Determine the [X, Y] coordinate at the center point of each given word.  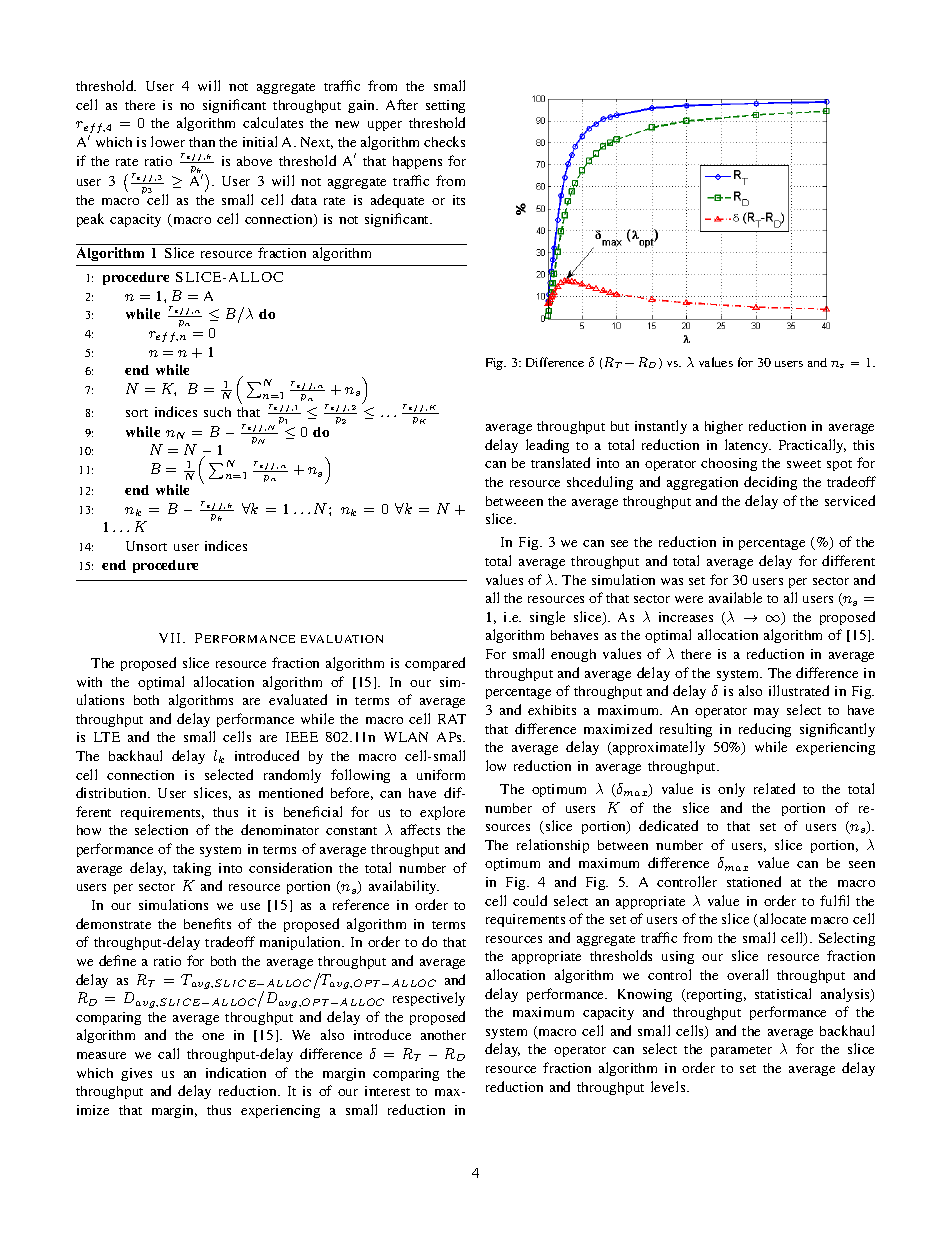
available [735, 597]
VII [171, 638]
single [547, 618]
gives [136, 1074]
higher [724, 427]
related [774, 788]
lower [168, 141]
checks [444, 141]
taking [192, 869]
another [443, 1035]
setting [445, 106]
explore [442, 813]
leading [547, 446]
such [217, 412]
